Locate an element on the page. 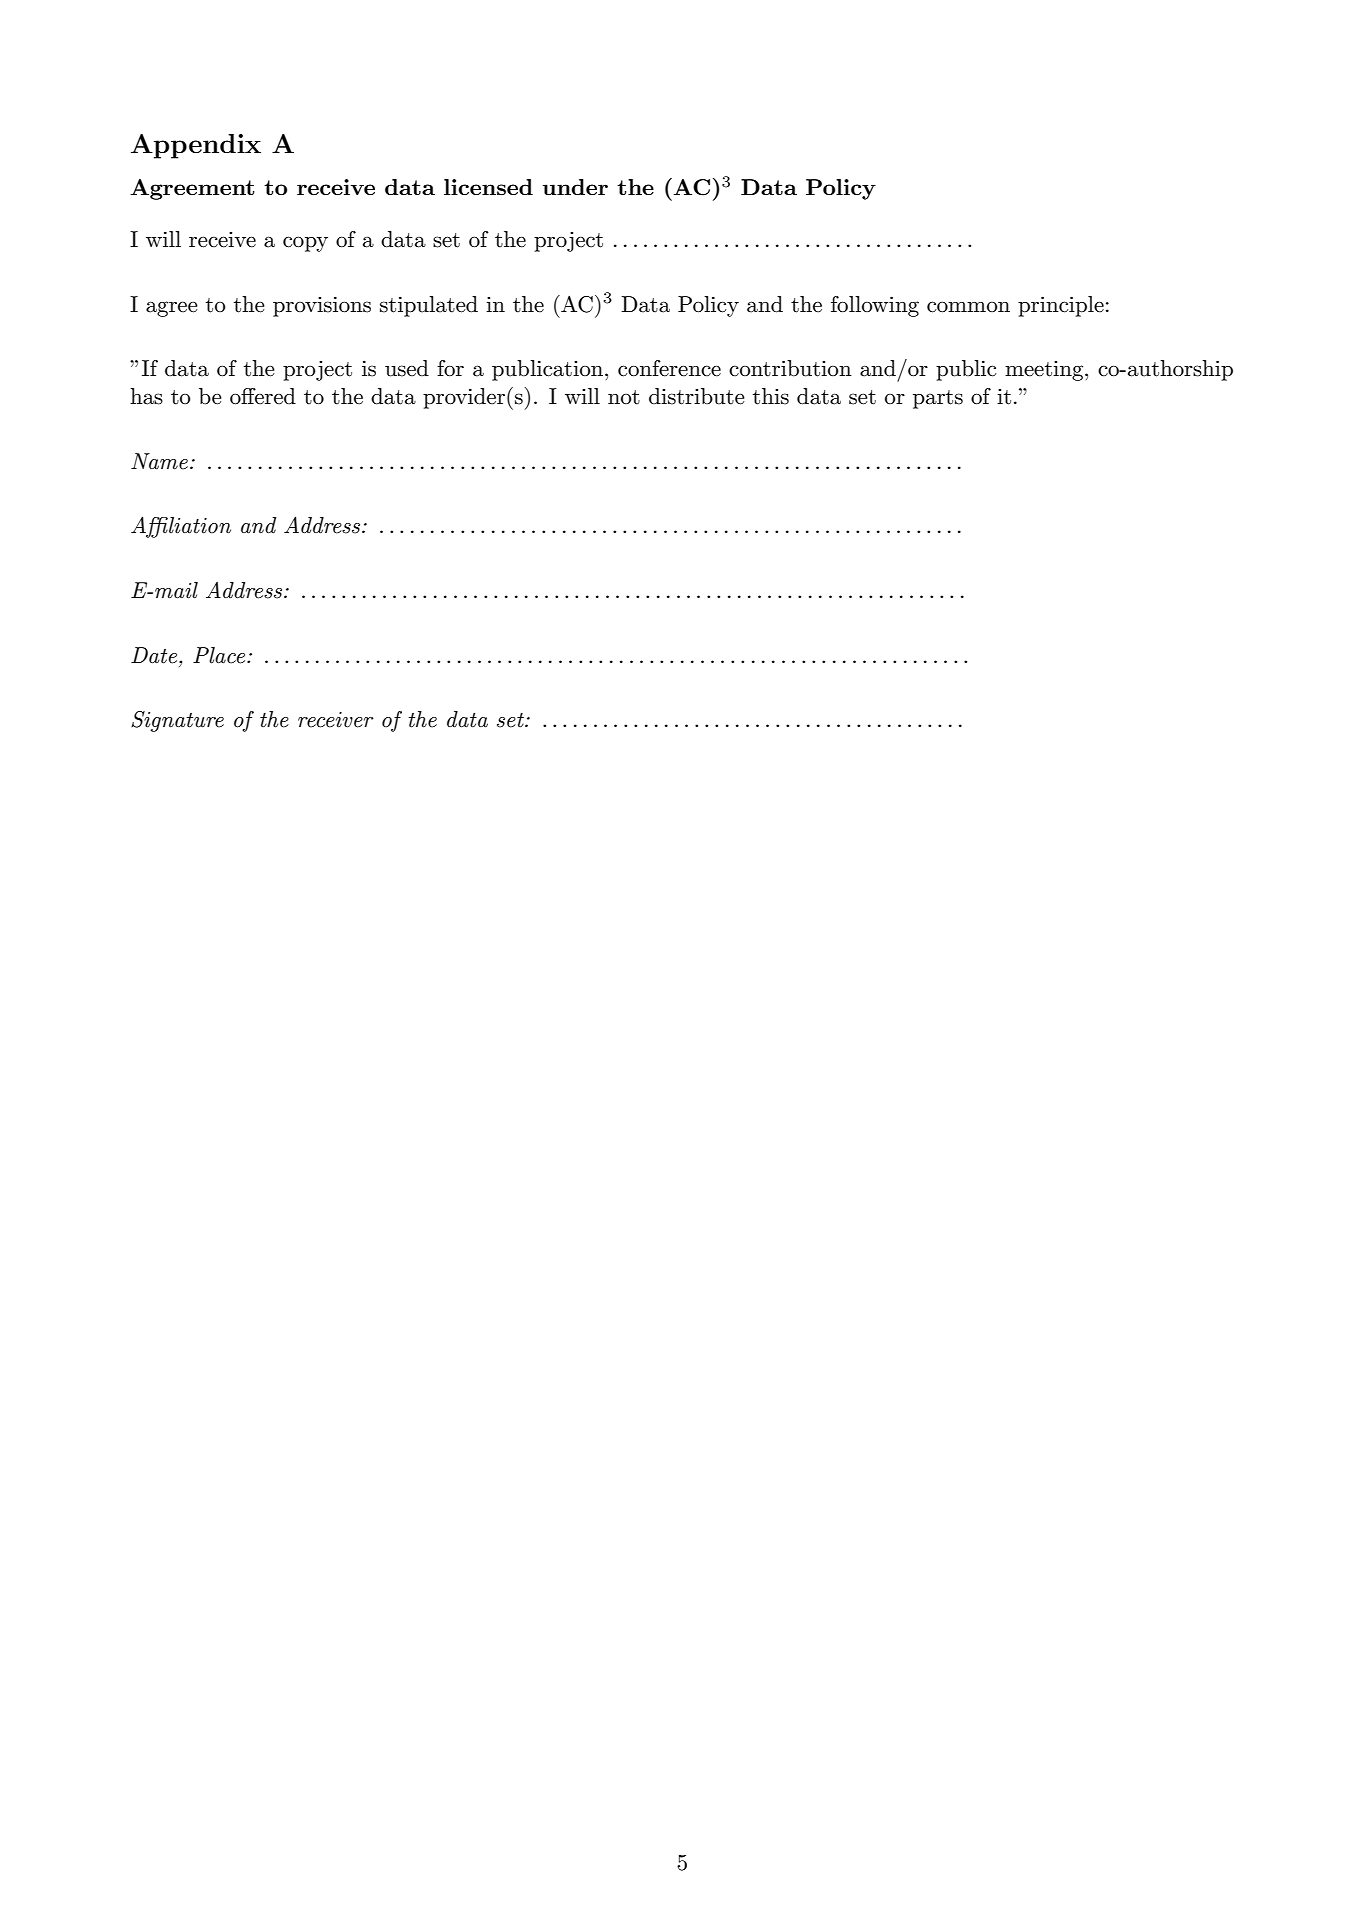 The height and width of the page is (1931, 1365). Signature is located at coordinates (177, 721).
